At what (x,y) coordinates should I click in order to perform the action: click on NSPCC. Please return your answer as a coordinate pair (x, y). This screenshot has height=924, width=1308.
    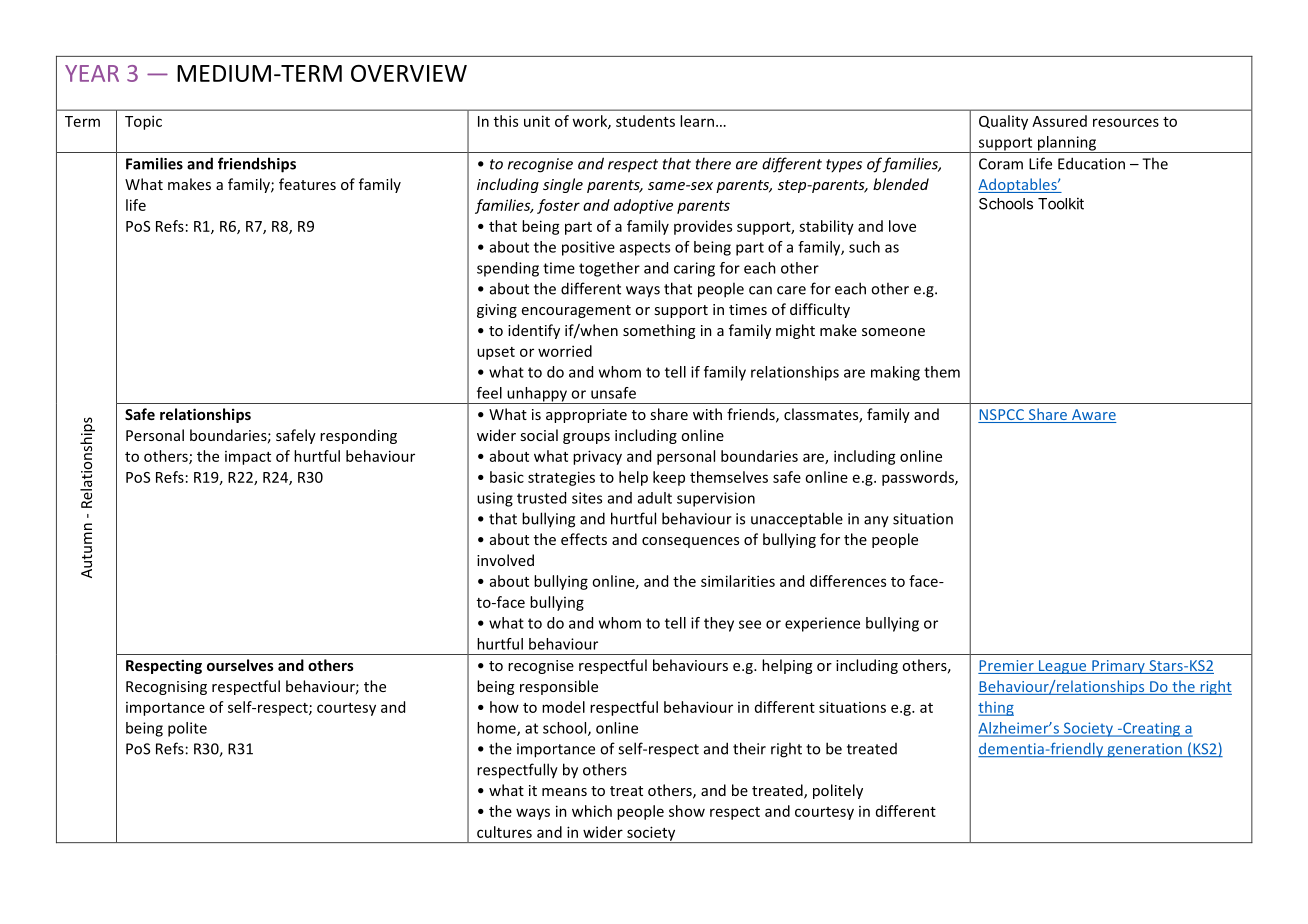
    Looking at the image, I should click on (1002, 416).
